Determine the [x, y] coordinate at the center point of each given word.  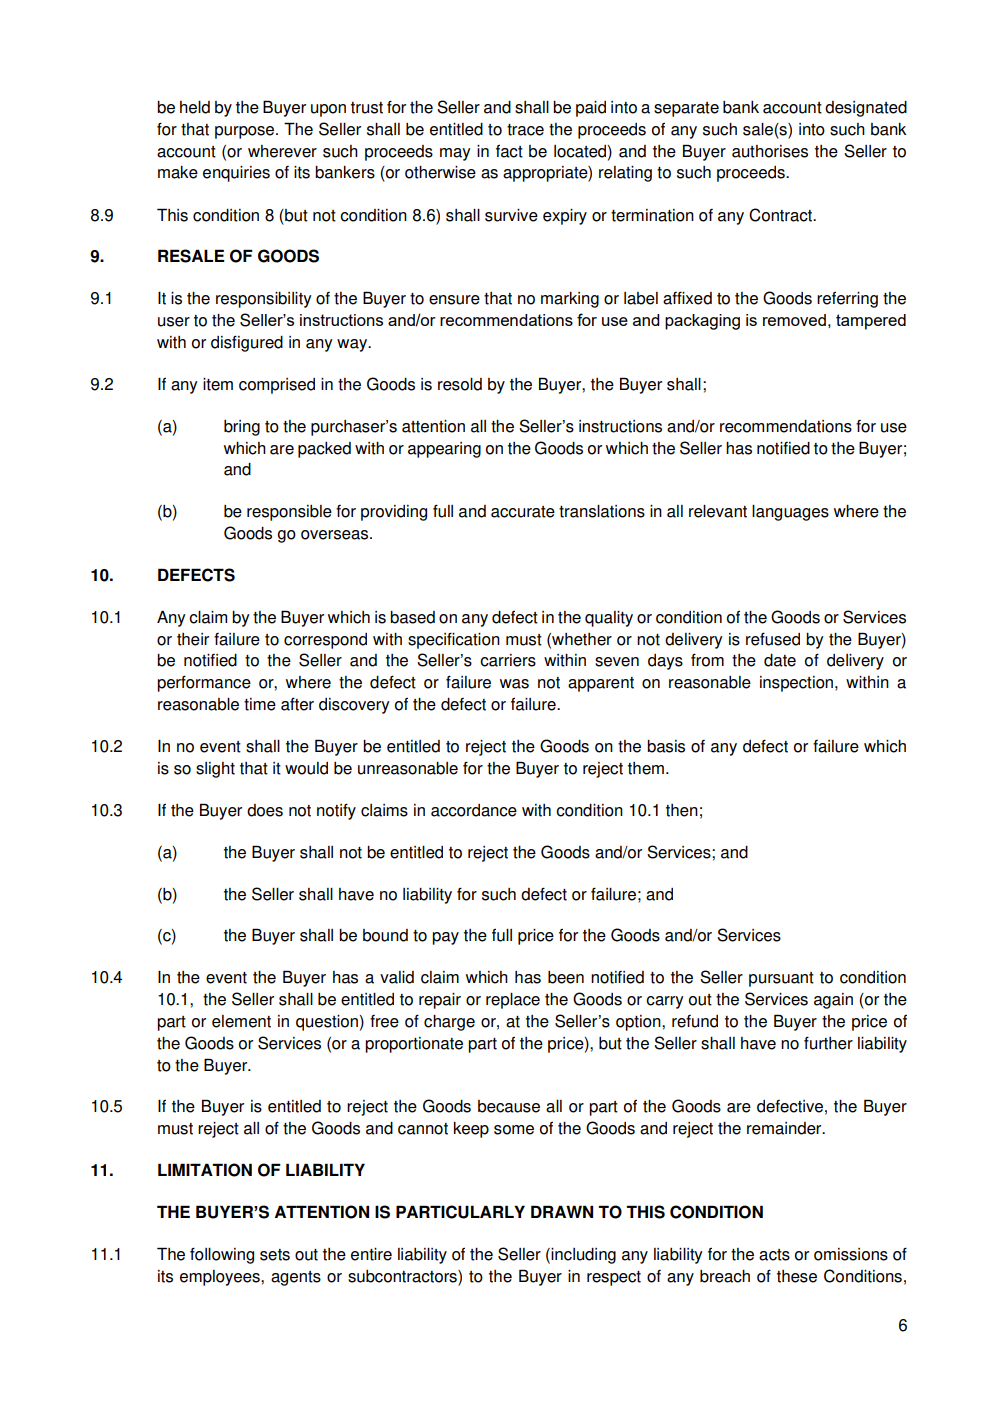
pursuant [781, 979]
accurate [523, 512]
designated [866, 109]
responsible [289, 513]
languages [790, 513]
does [265, 810]
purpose [246, 132]
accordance [474, 810]
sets [275, 1255]
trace [525, 130]
